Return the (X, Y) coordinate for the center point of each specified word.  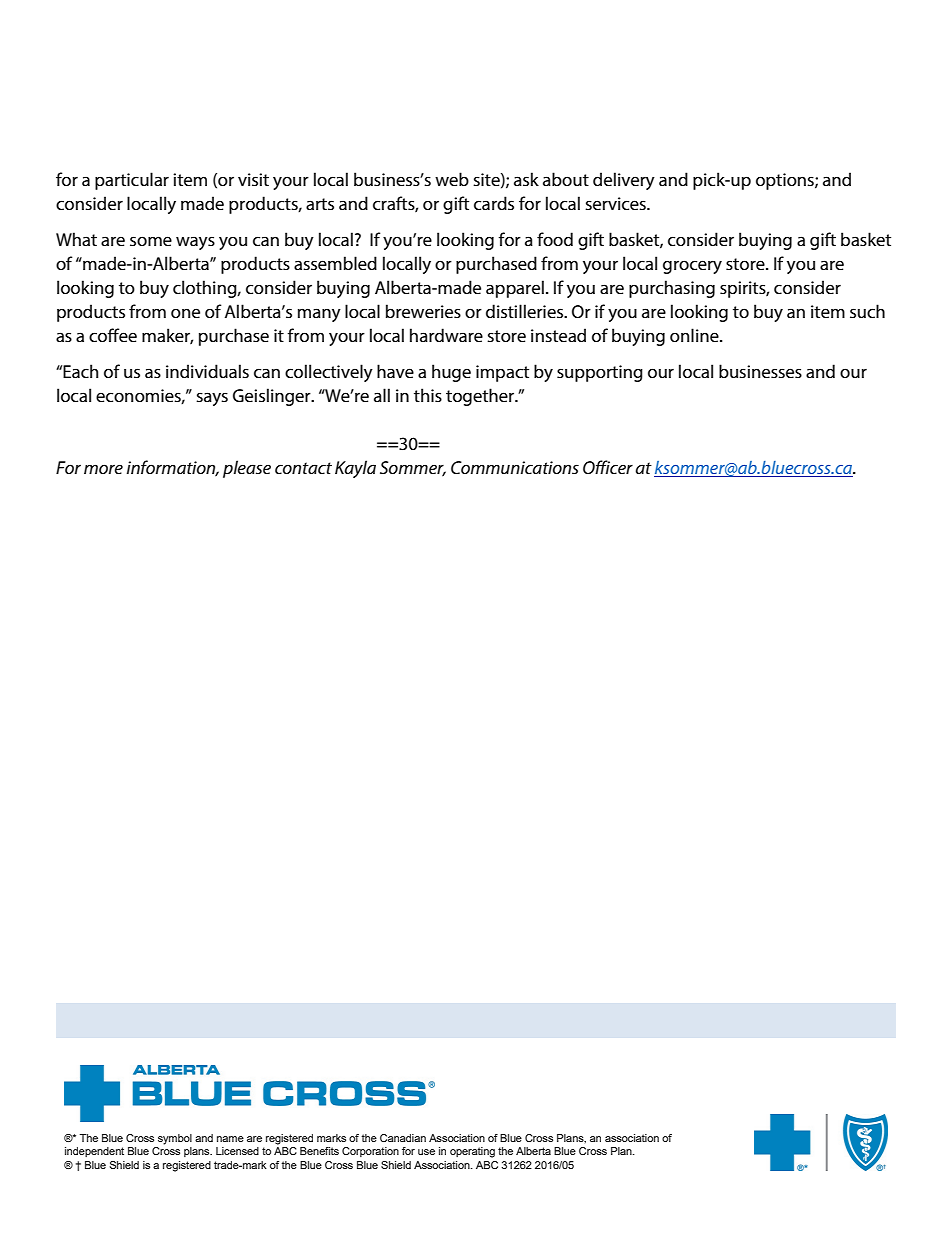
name (230, 1139)
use (426, 1152)
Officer (608, 467)
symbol (175, 1139)
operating (472, 1152)
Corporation (370, 1152)
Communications (515, 468)
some (151, 241)
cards (494, 203)
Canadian (403, 1138)
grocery (692, 267)
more (103, 469)
